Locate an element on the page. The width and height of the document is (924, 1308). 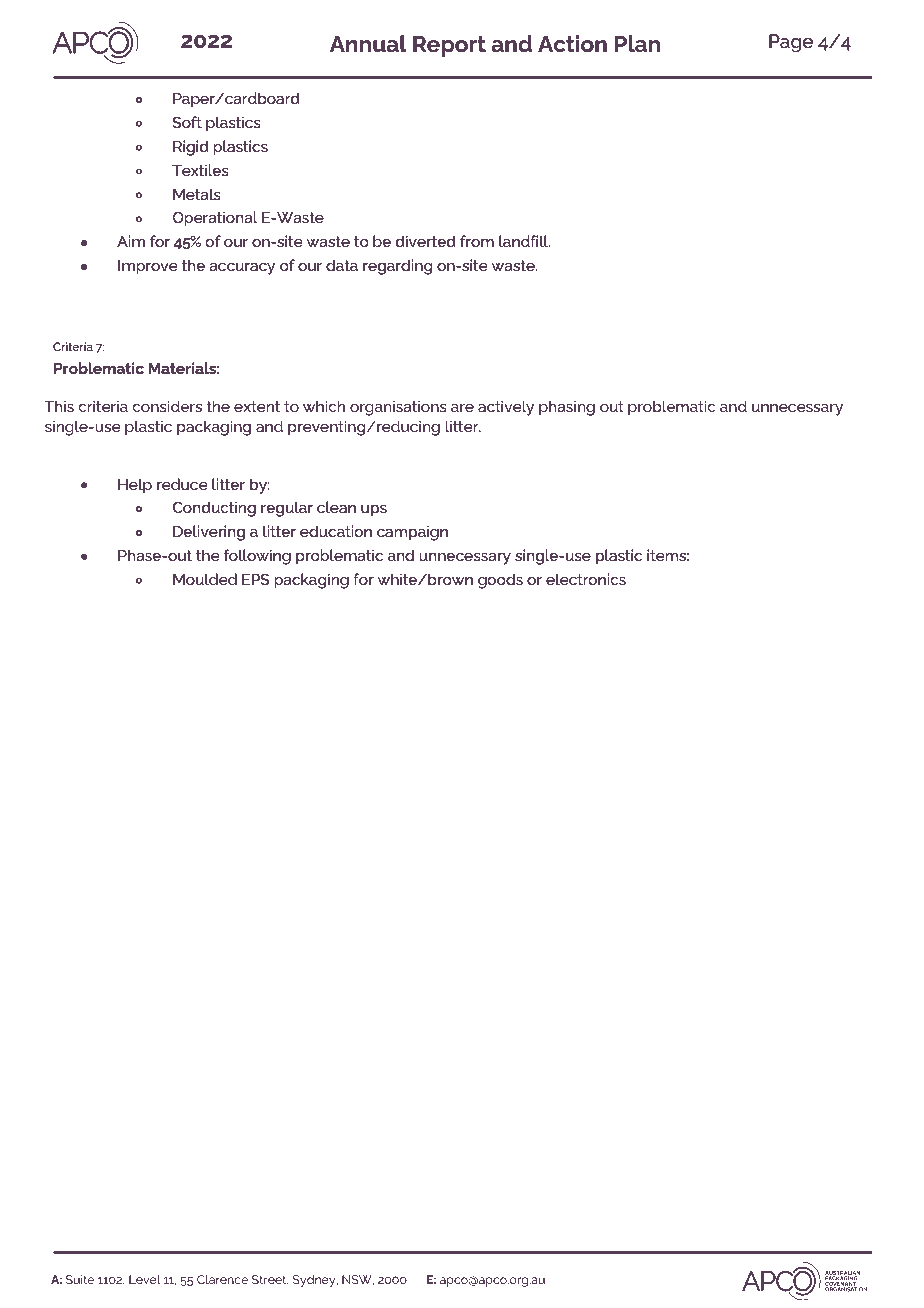
Plan is located at coordinates (637, 43).
